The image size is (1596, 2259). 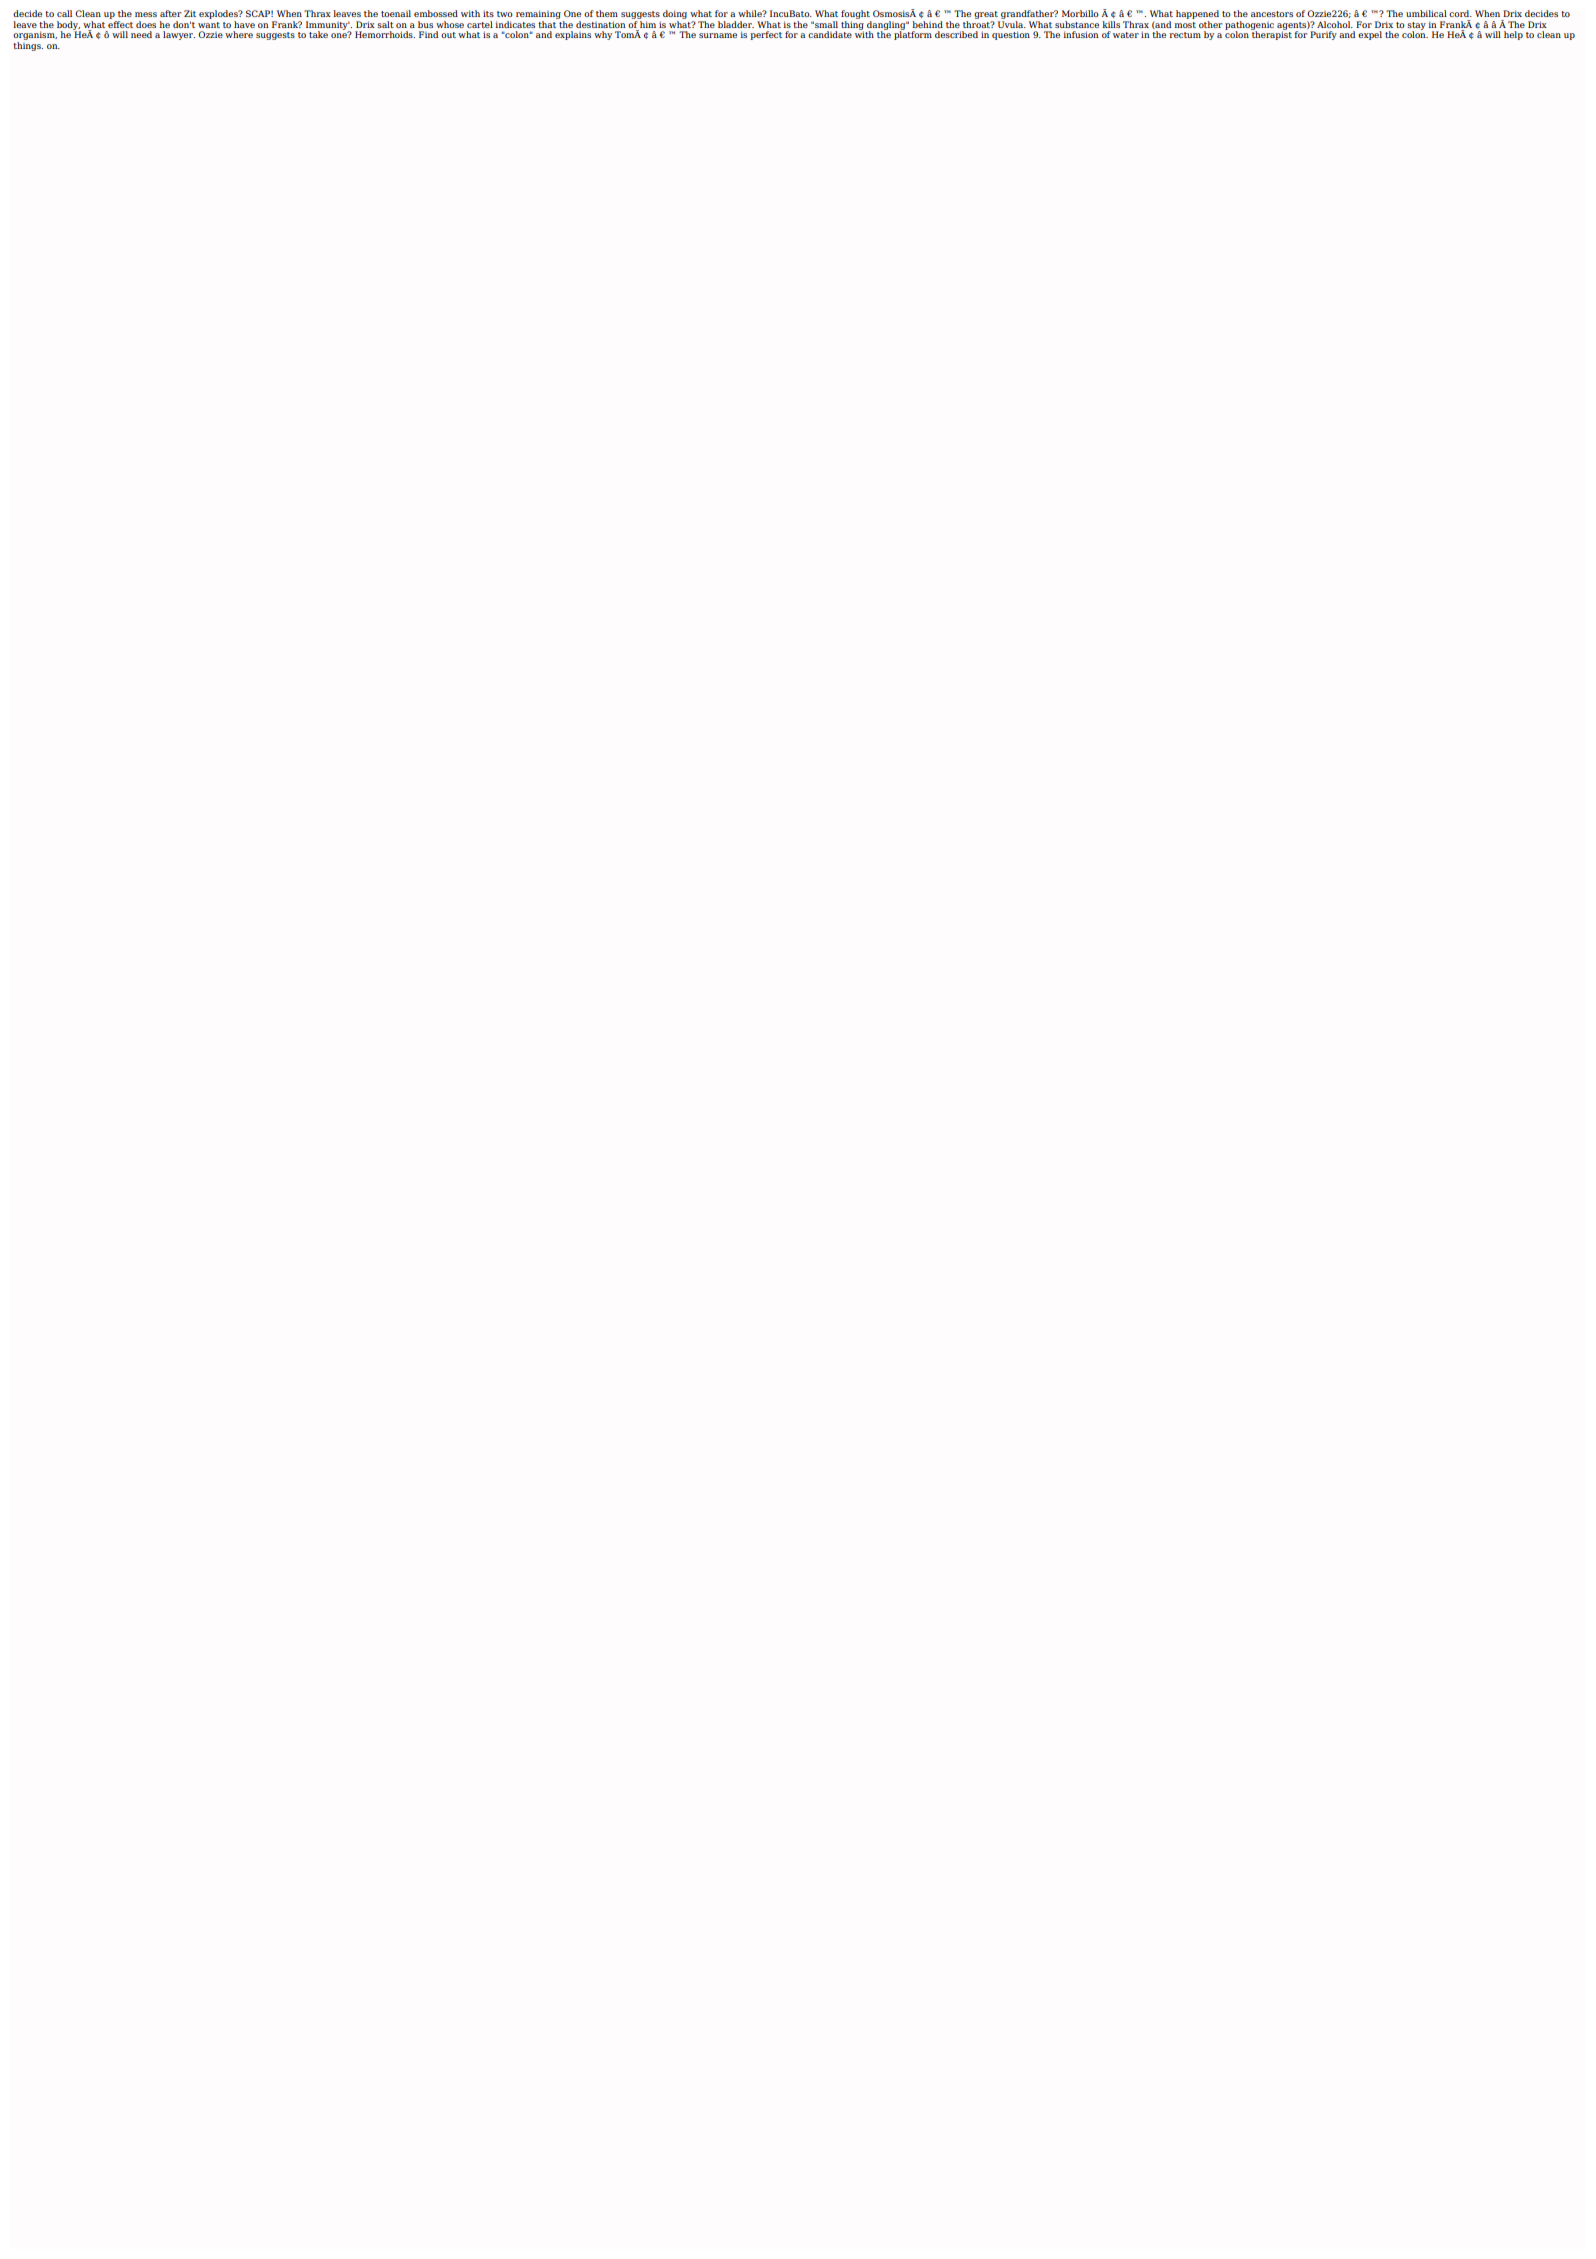 I want to click on Alcohol, so click(x=1335, y=24).
